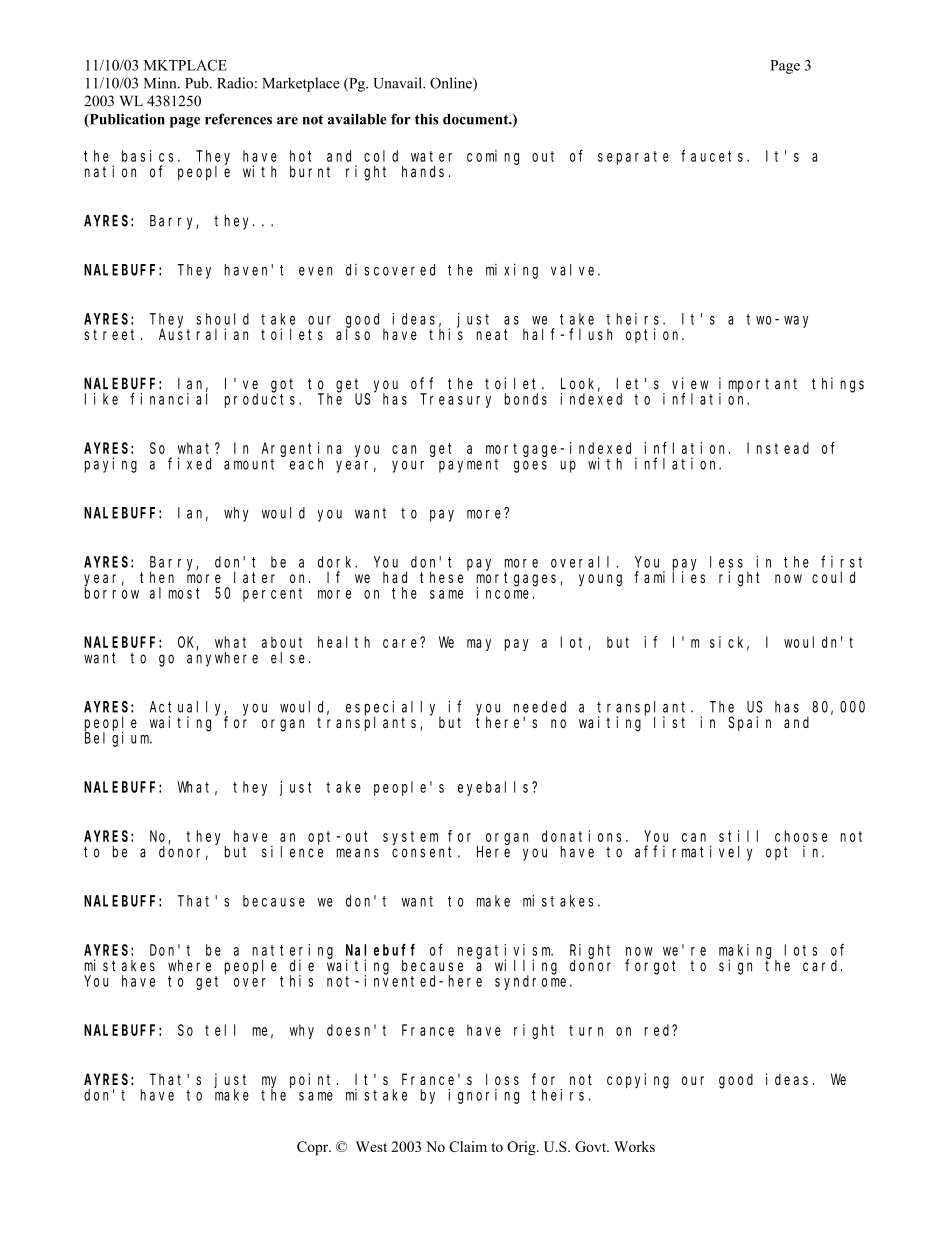 Image resolution: width=952 pixels, height=1233 pixels. What do you see at coordinates (634, 1146) in the screenshot?
I see `Works` at bounding box center [634, 1146].
